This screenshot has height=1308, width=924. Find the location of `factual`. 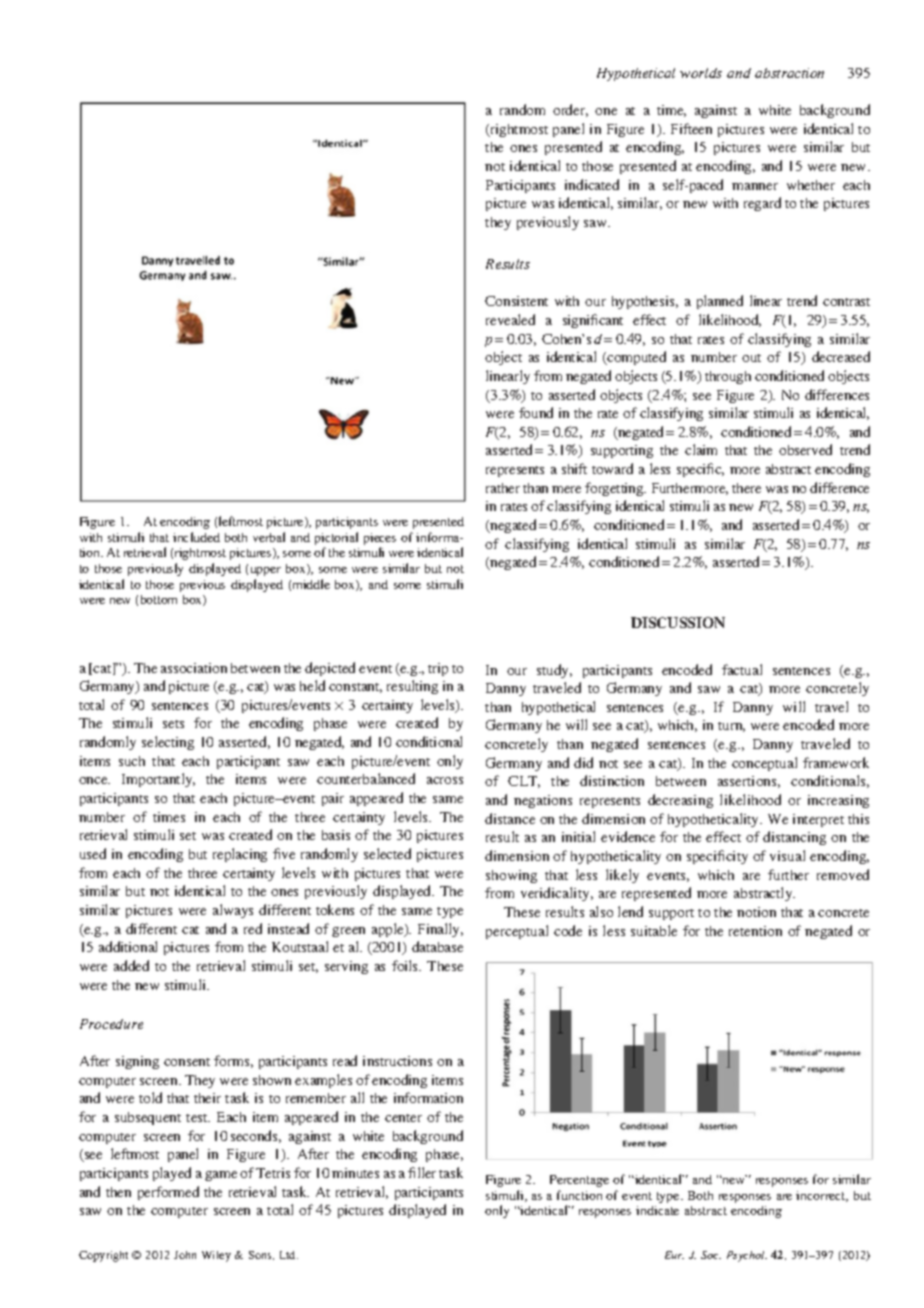

factual is located at coordinates (742, 669).
